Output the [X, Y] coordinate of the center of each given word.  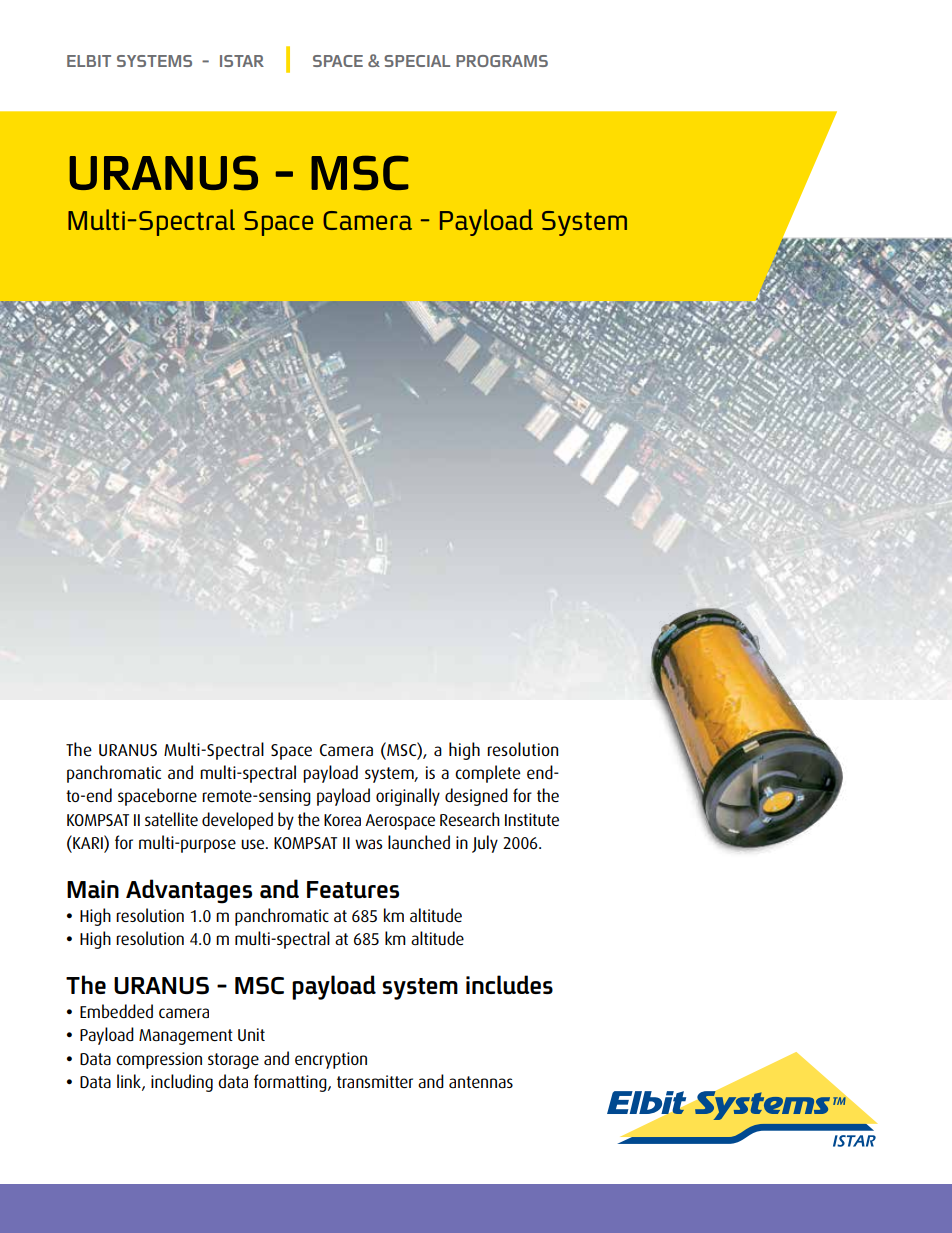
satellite [171, 819]
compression [159, 1060]
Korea [342, 820]
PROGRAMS [502, 61]
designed [476, 797]
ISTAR [242, 61]
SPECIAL [417, 61]
